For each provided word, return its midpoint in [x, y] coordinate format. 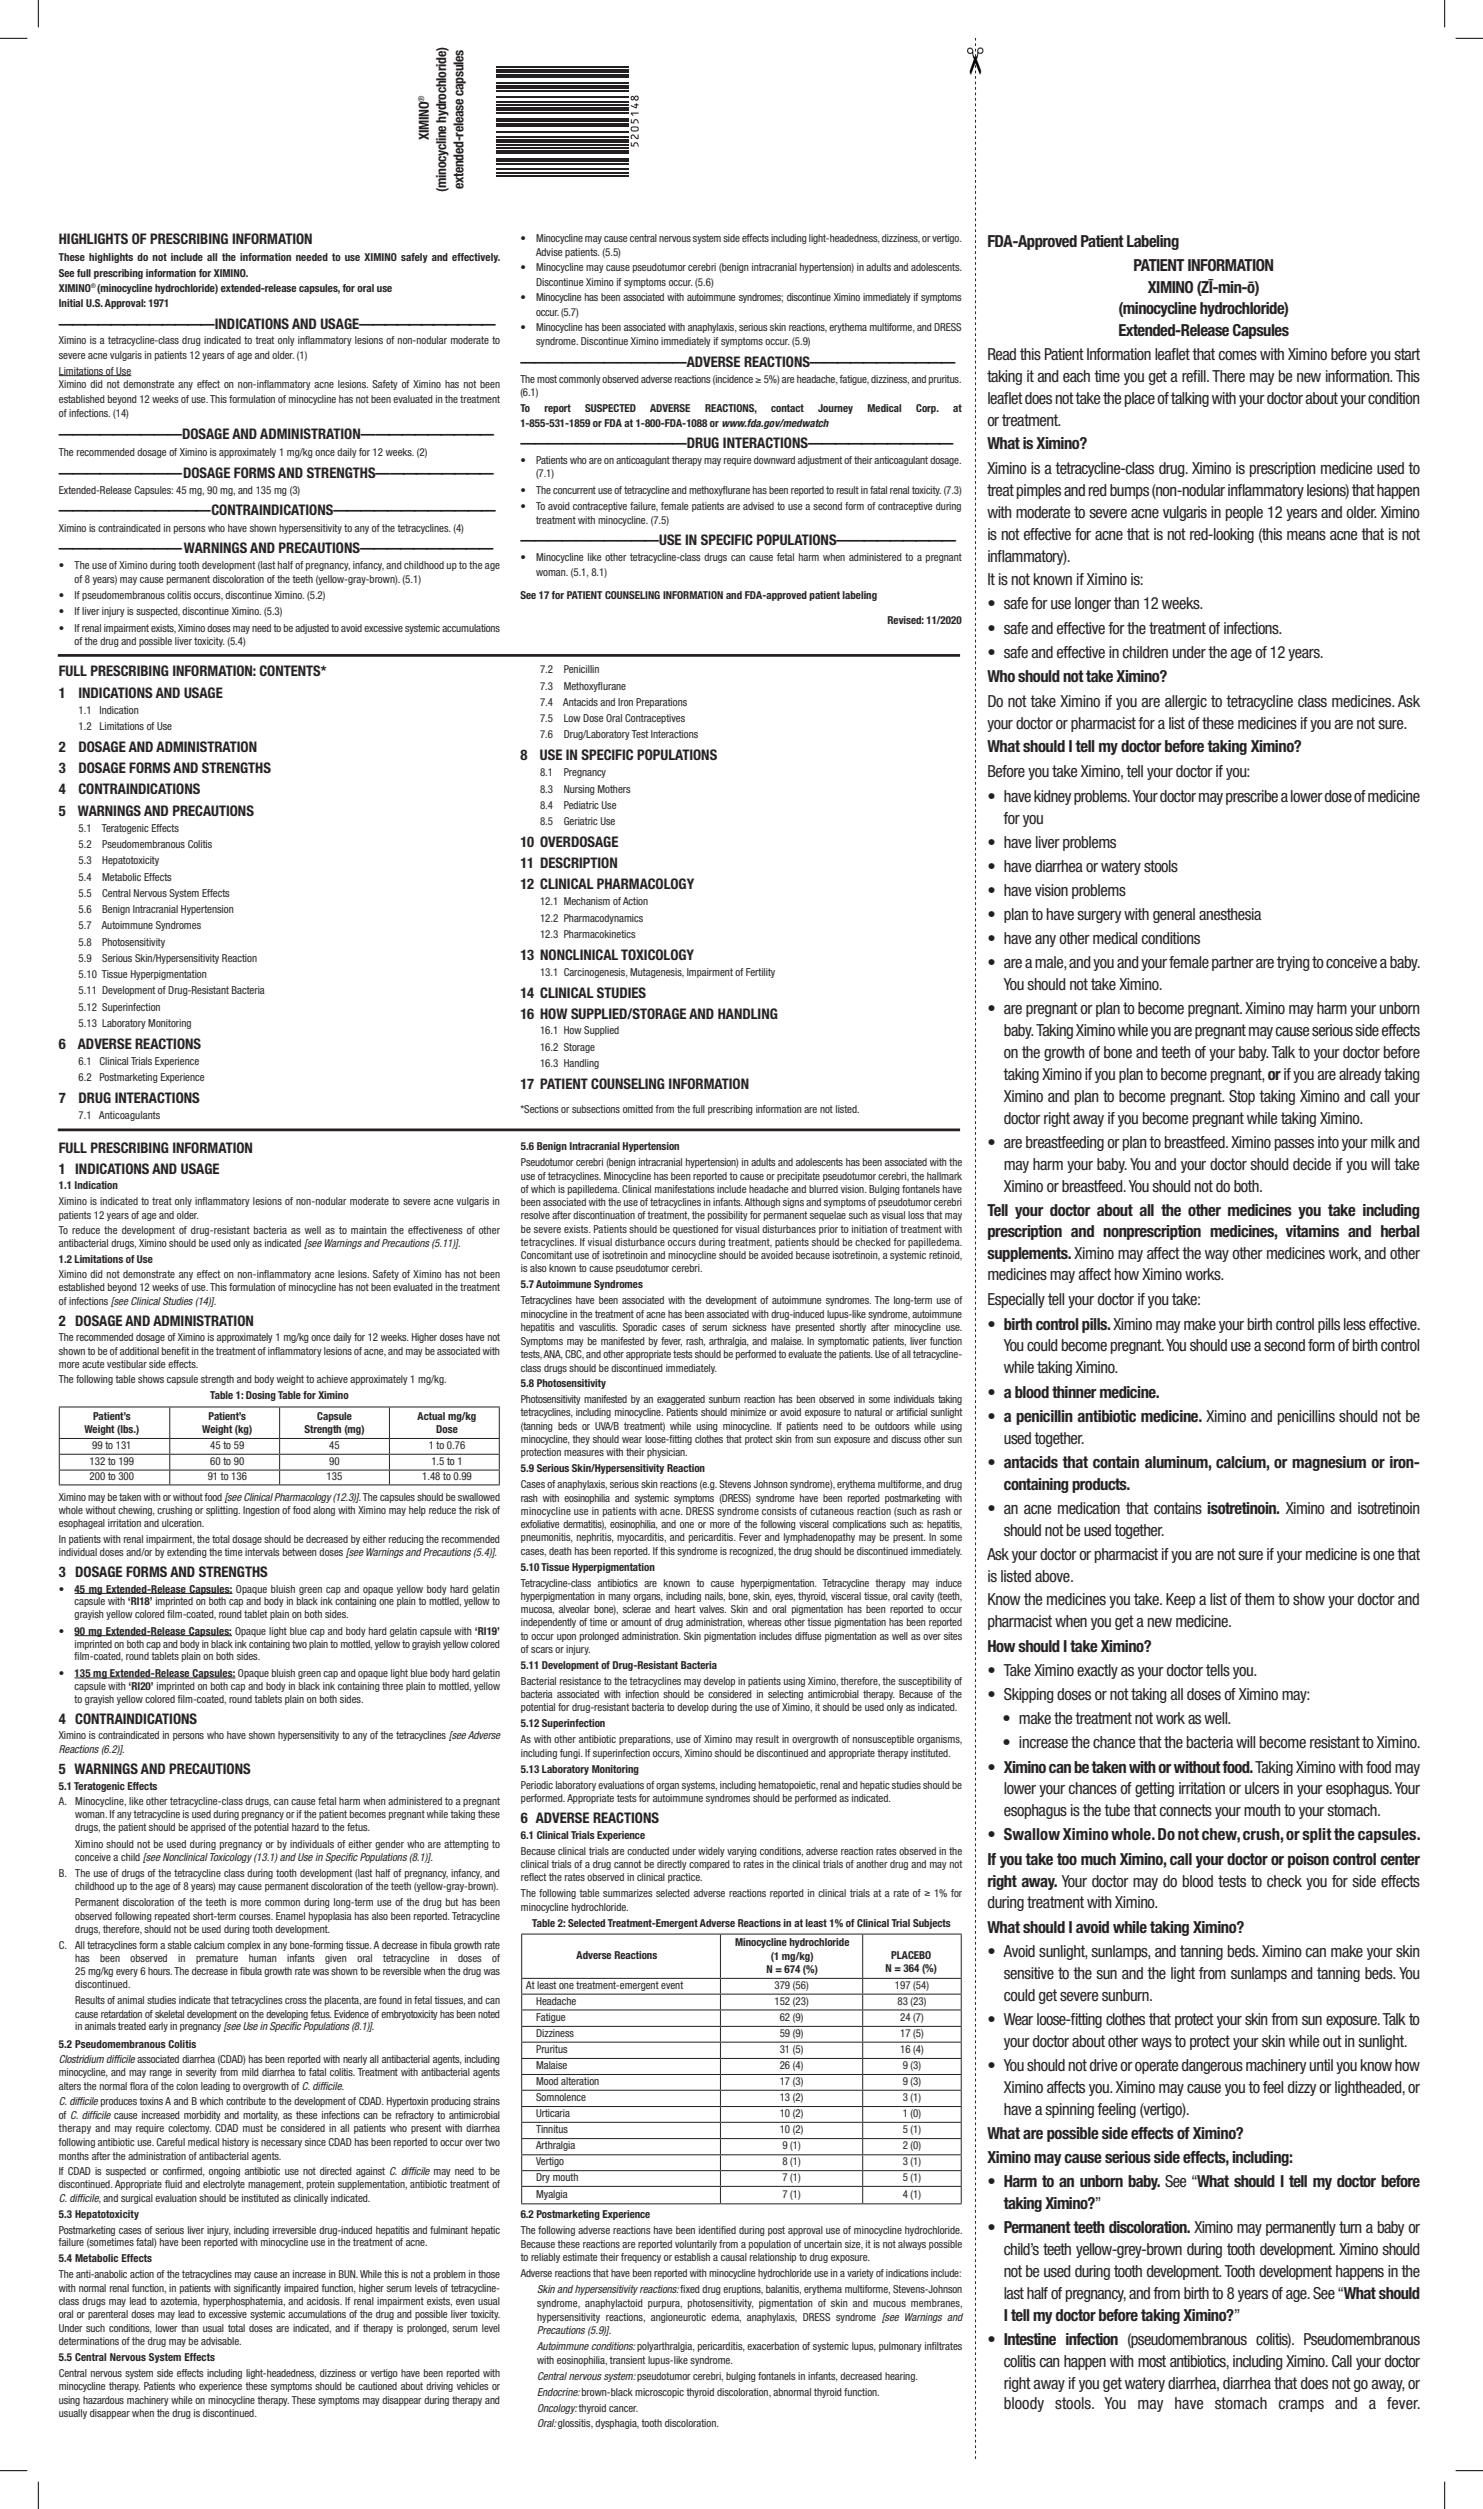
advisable [221, 2341]
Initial [71, 303]
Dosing [261, 1396]
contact [787, 408]
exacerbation [773, 2346]
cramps [1301, 2406]
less [1355, 1324]
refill [1195, 376]
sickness [749, 1327]
